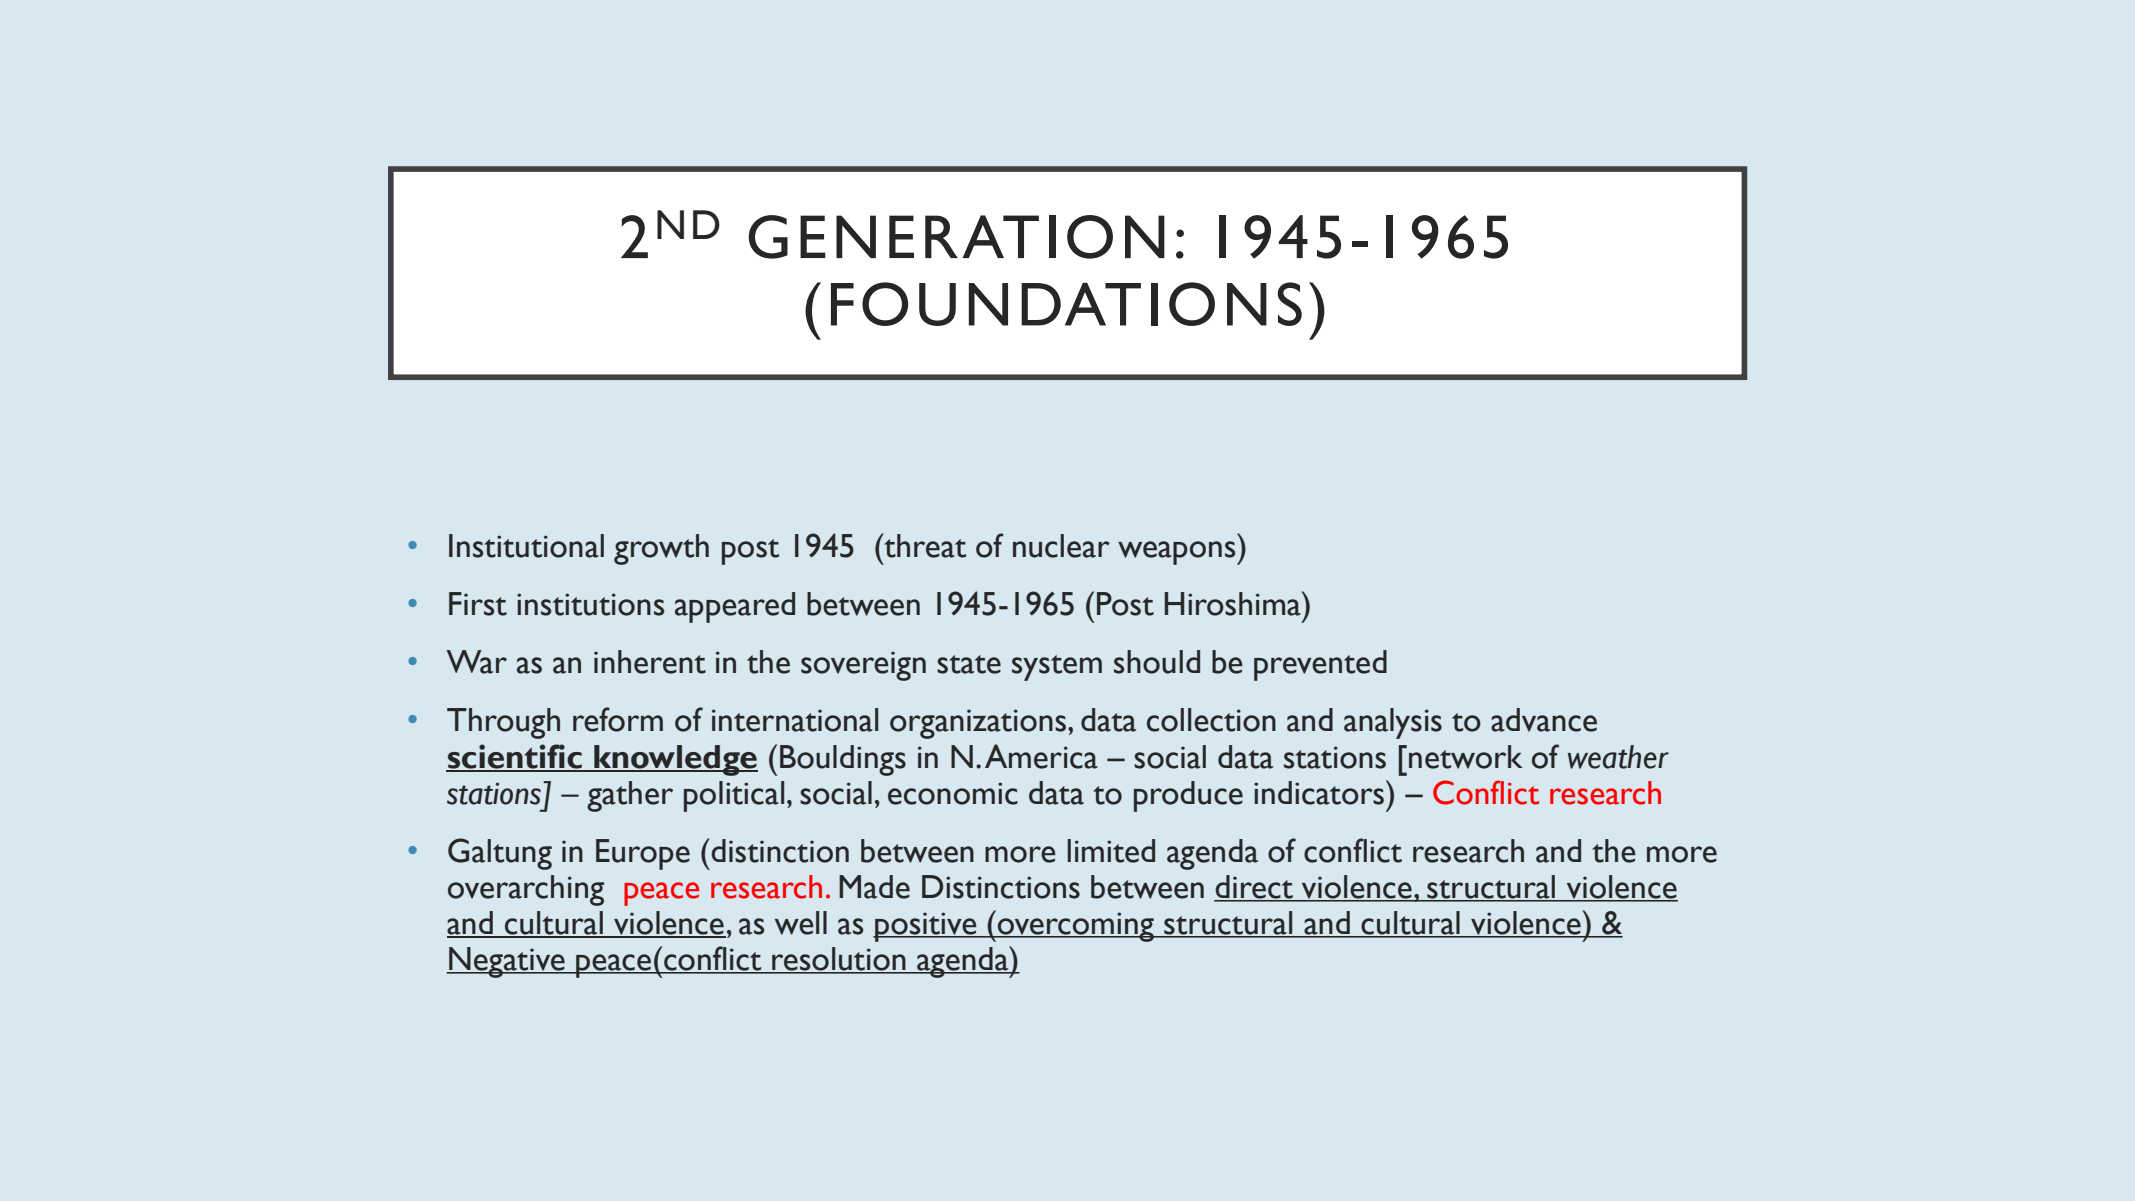 Image resolution: width=2135 pixels, height=1201 pixels. I want to click on FOUNDATIONS, so click(1066, 304).
